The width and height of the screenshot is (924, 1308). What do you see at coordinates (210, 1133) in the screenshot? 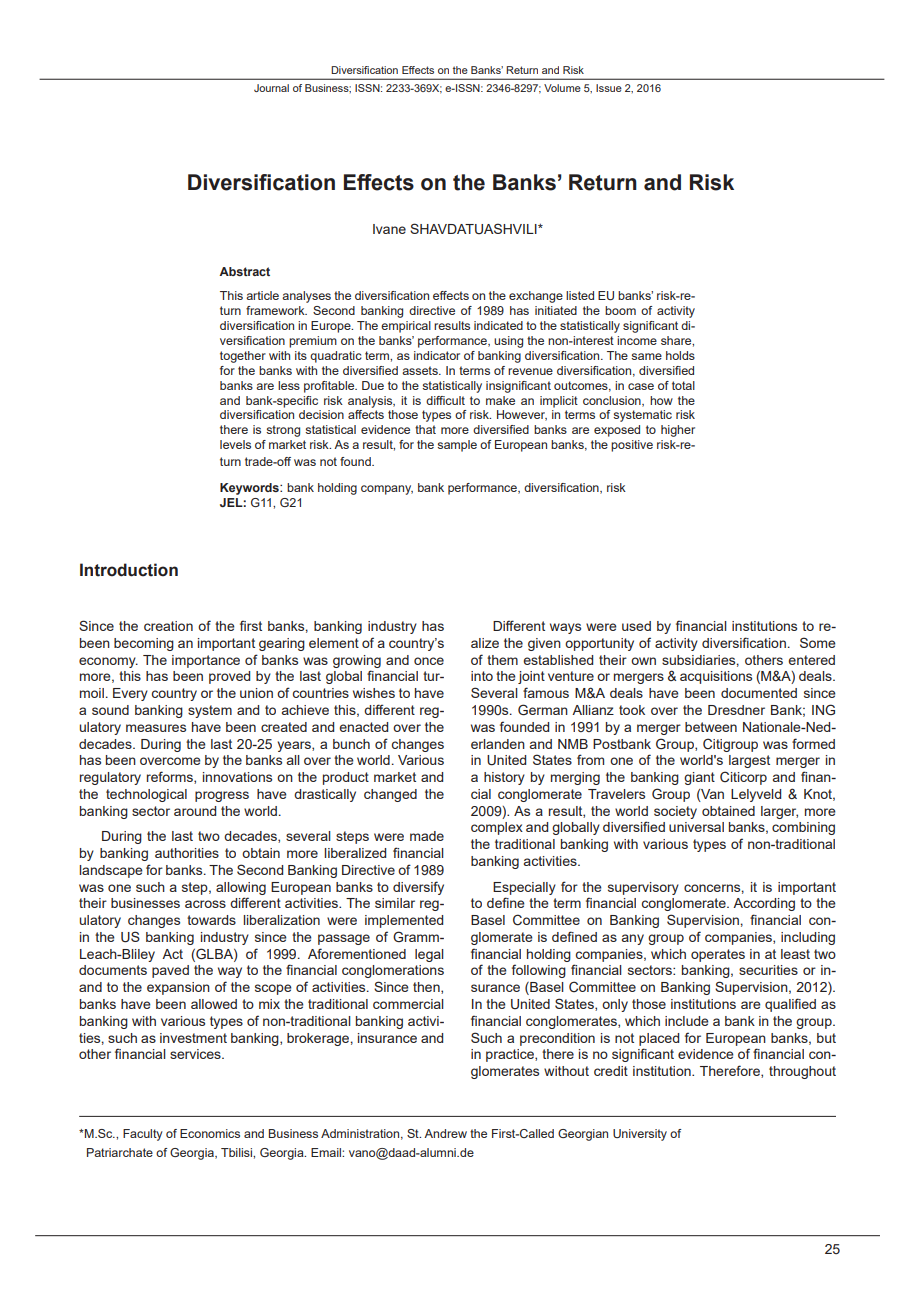
I see `Economics` at bounding box center [210, 1133].
